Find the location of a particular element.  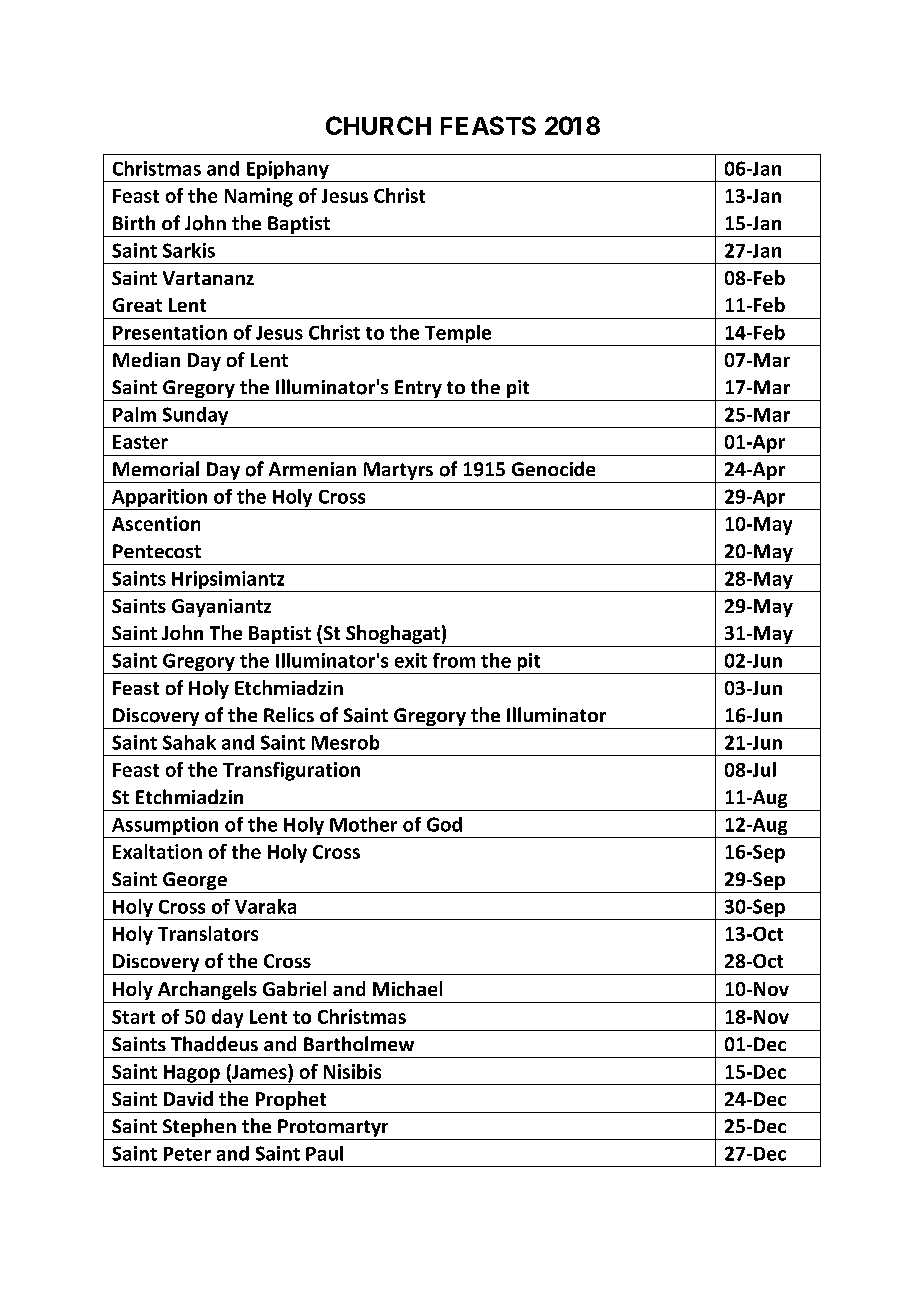

Stephen is located at coordinates (199, 1129).
